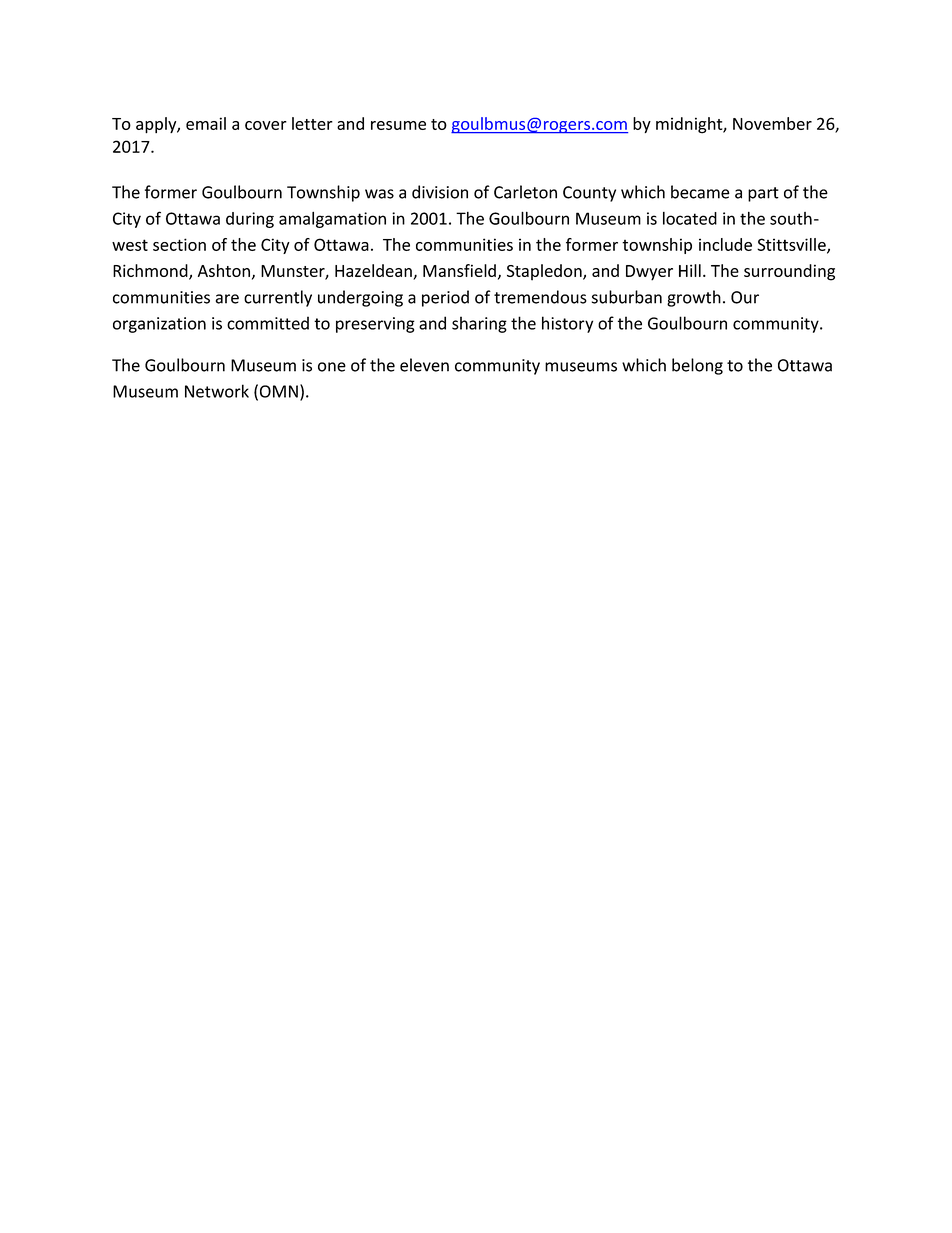 The height and width of the screenshot is (1233, 952). What do you see at coordinates (479, 324) in the screenshot?
I see `sharing` at bounding box center [479, 324].
